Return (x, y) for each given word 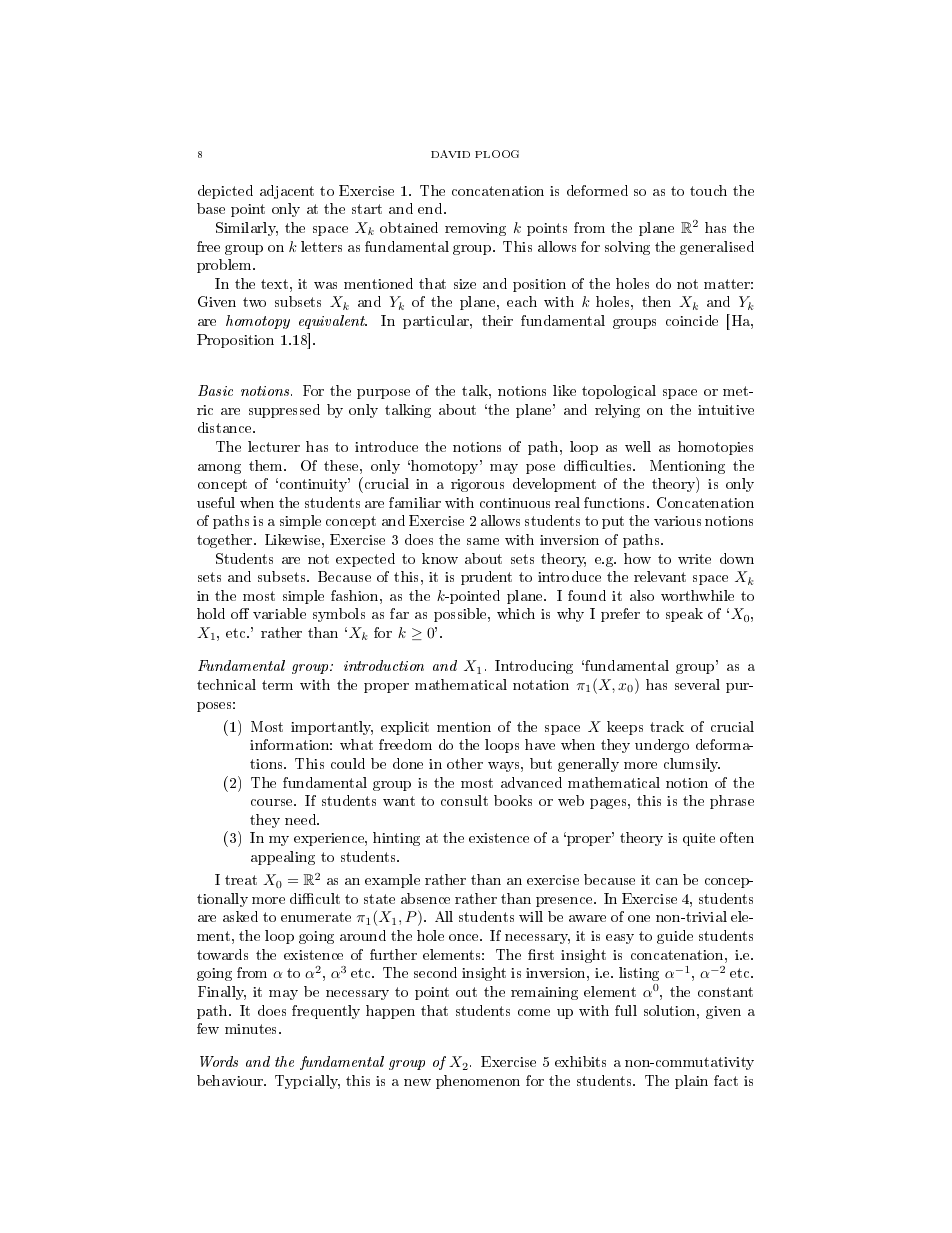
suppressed (284, 411)
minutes (252, 1029)
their (497, 320)
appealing (283, 858)
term (277, 685)
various (677, 521)
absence (425, 898)
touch (708, 190)
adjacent (287, 192)
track (667, 726)
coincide (692, 320)
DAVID (450, 154)
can (667, 881)
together (226, 541)
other (465, 763)
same (483, 541)
